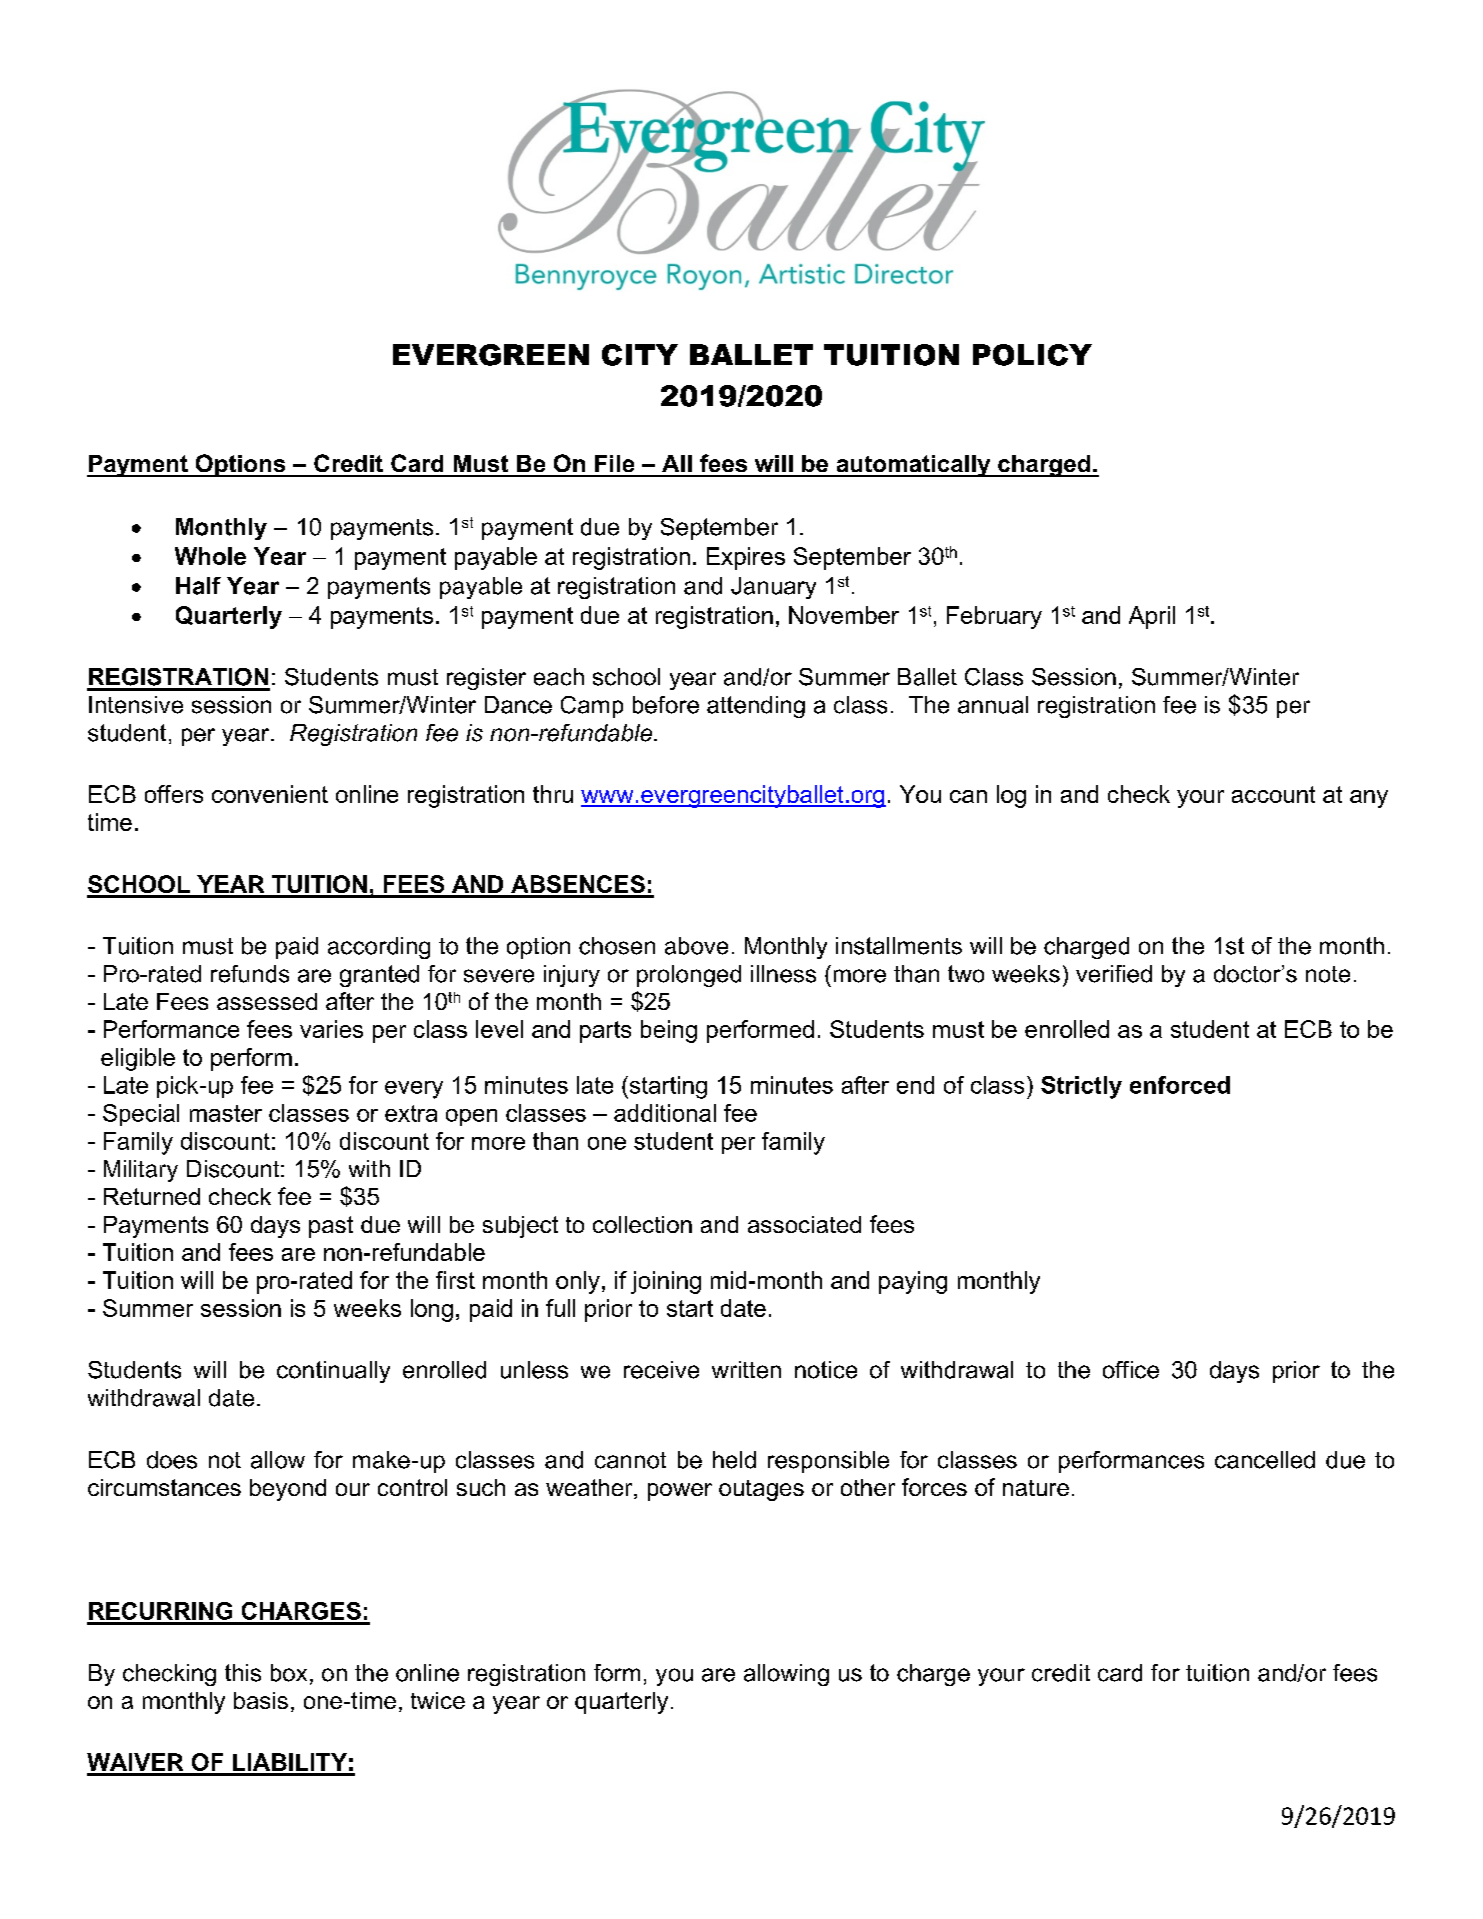 The image size is (1483, 1919). I want to click on varies, so click(331, 1029).
